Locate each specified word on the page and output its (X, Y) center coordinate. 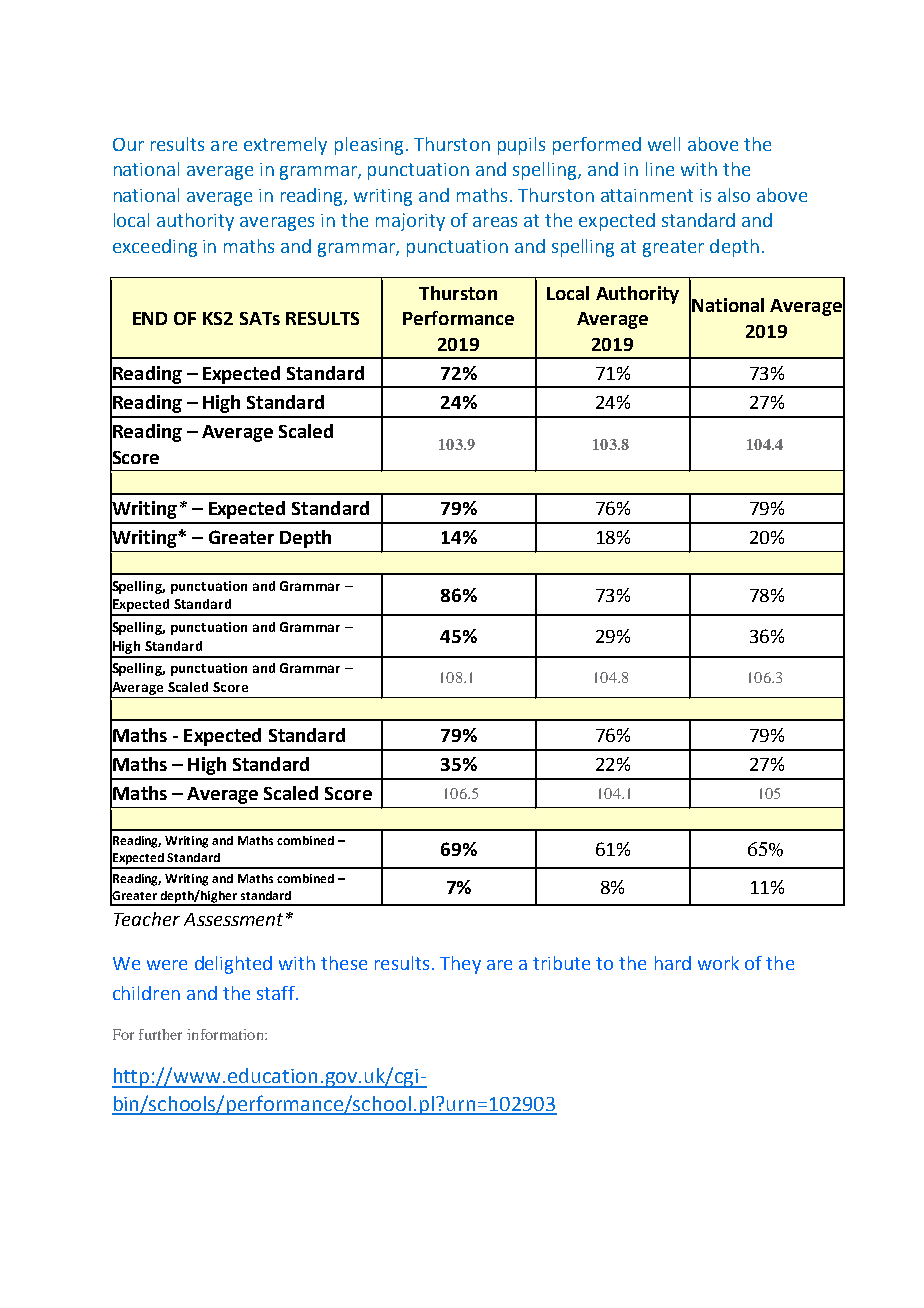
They (460, 965)
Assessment (233, 919)
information (226, 1034)
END (150, 318)
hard (673, 963)
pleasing (369, 146)
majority (410, 222)
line (660, 169)
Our (128, 144)
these (344, 963)
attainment (647, 195)
